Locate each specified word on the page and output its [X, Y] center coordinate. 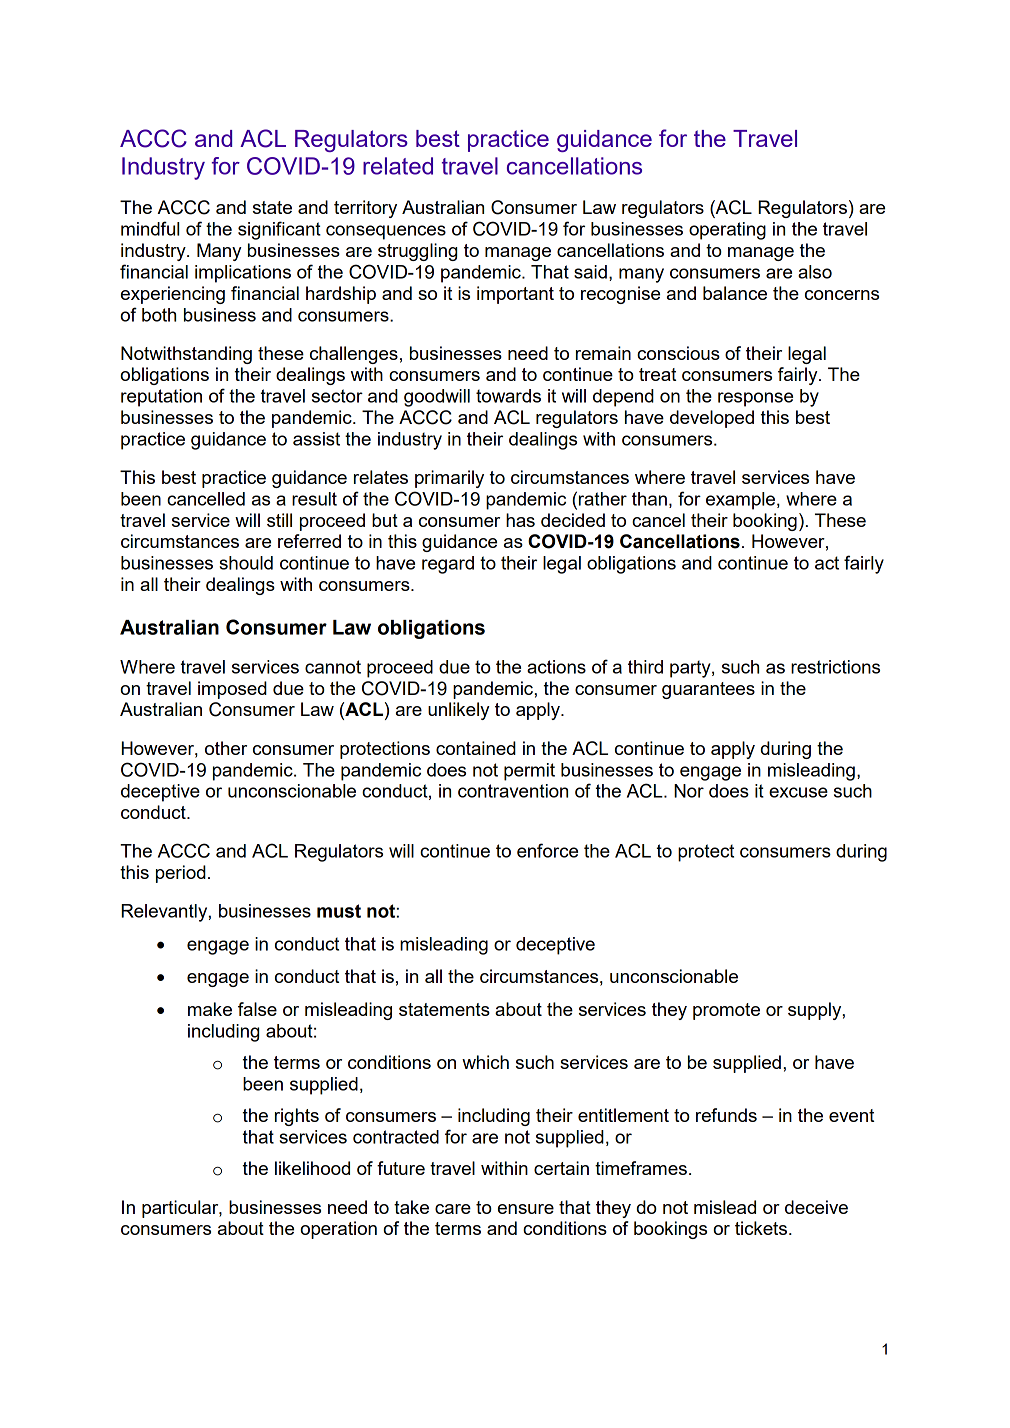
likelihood [312, 1168]
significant [279, 230]
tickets [762, 1228]
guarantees [708, 690]
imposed [232, 690]
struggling [417, 252]
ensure [526, 1209]
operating [727, 231]
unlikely [459, 711]
